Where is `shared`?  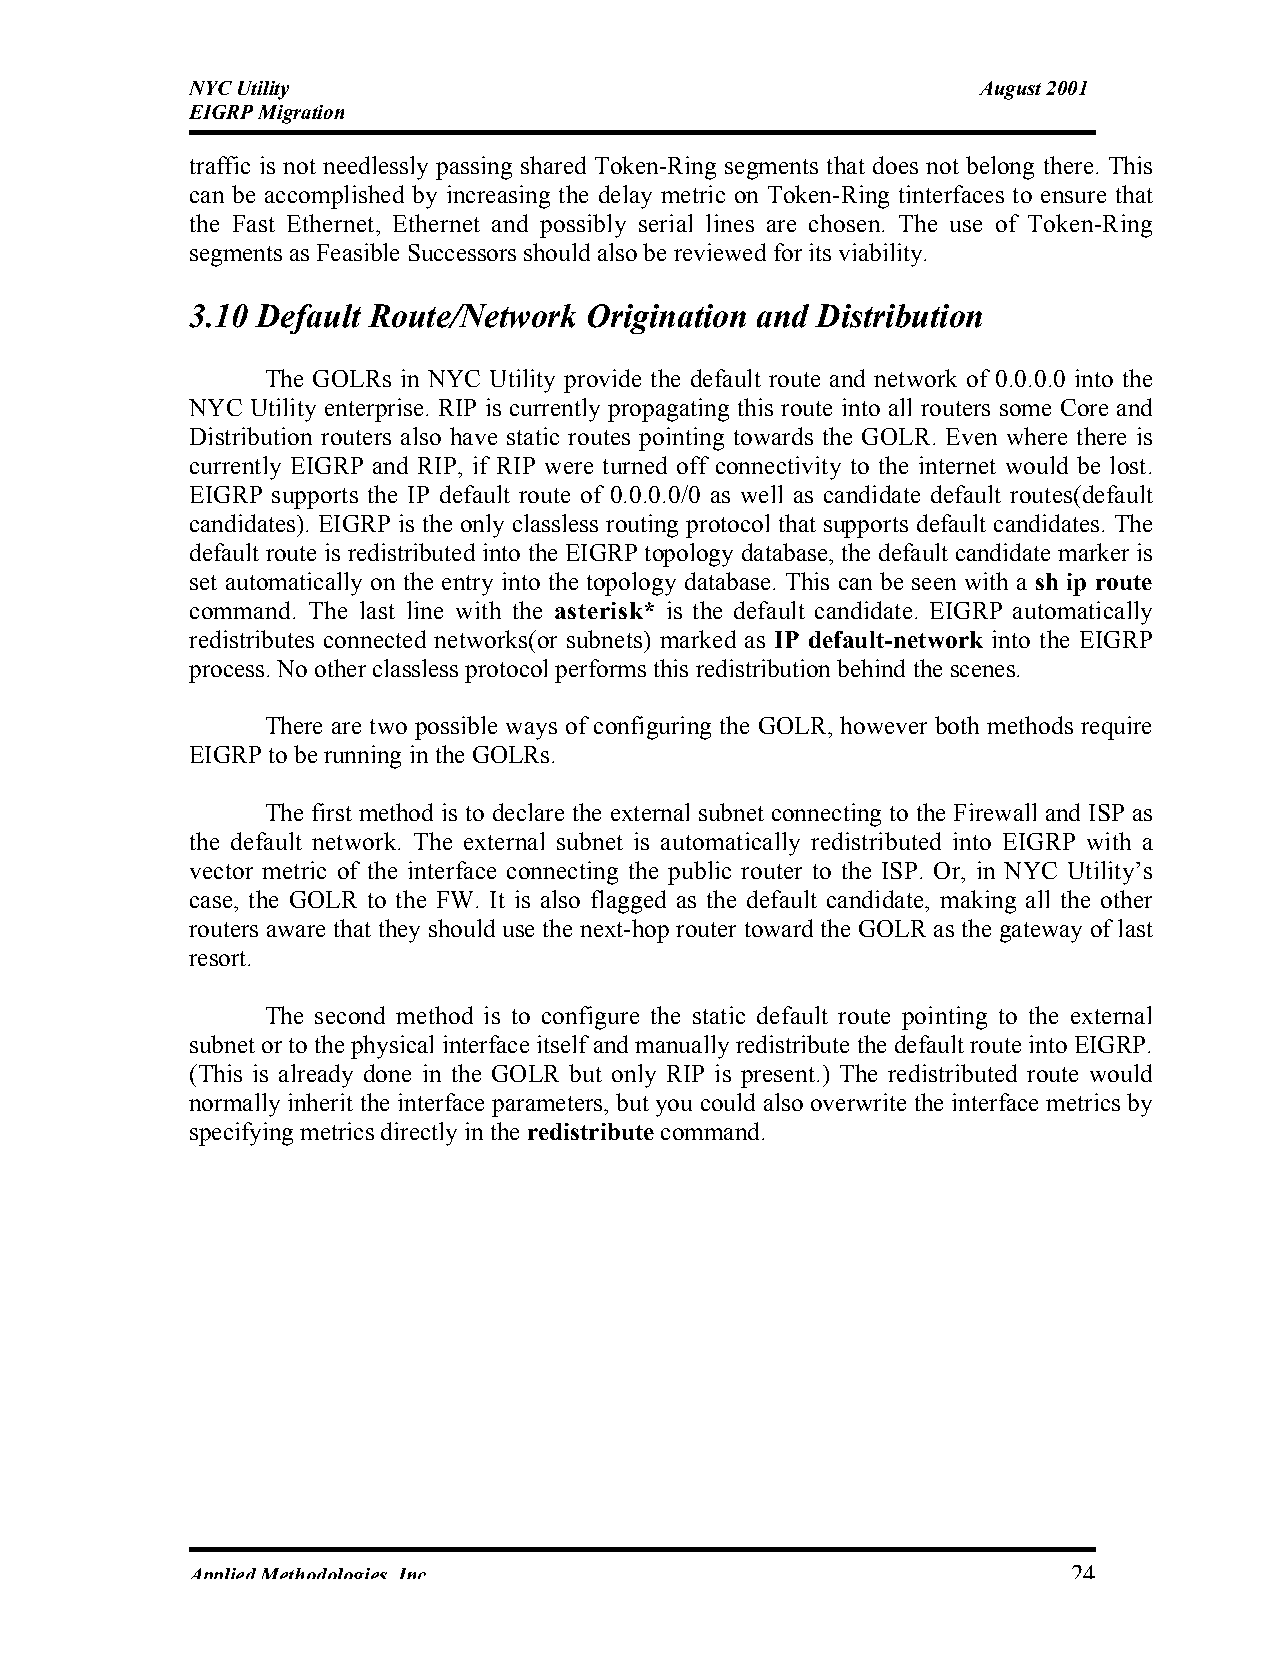
shared is located at coordinates (553, 165).
